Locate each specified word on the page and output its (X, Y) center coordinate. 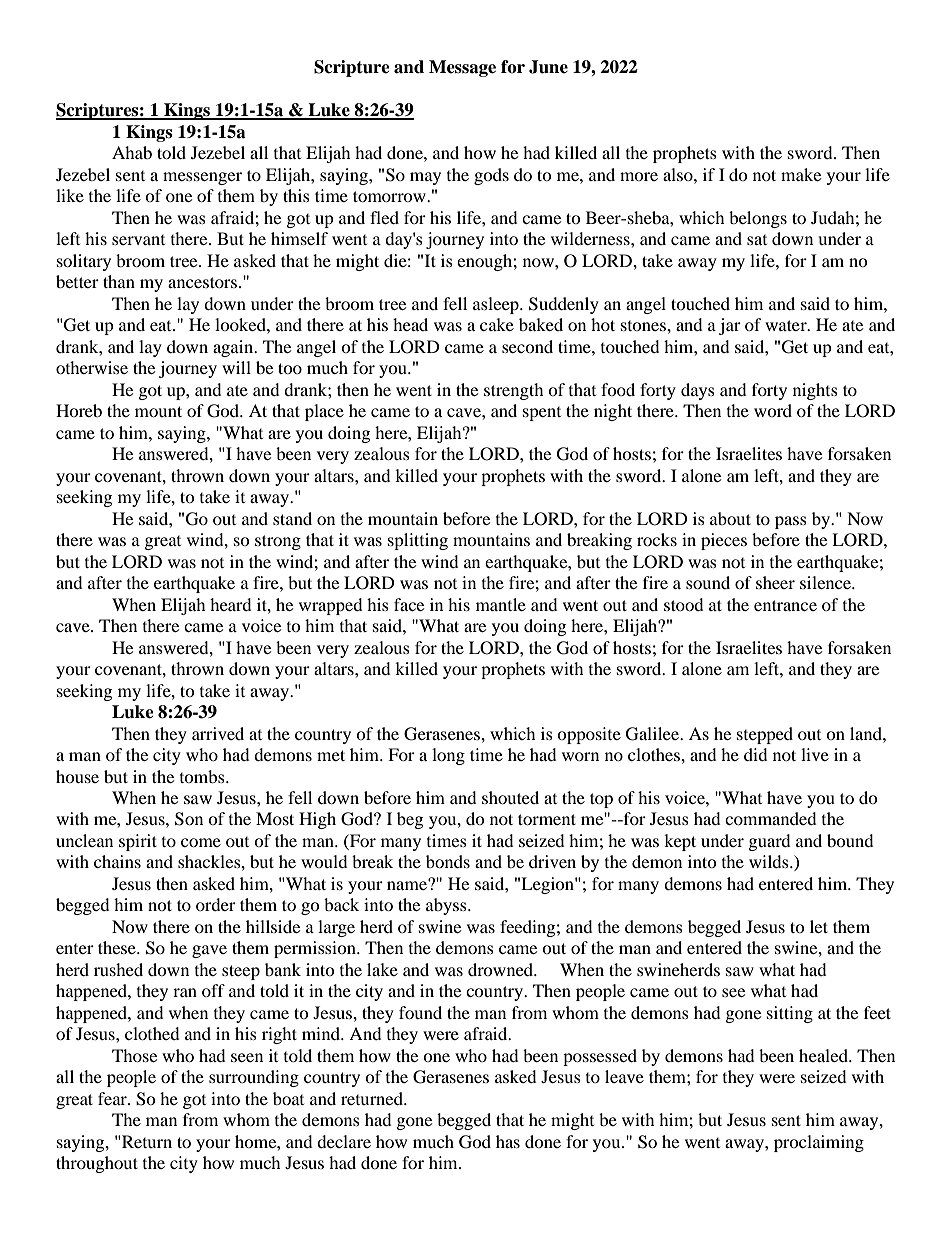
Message (462, 68)
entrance (785, 605)
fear (113, 1098)
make (801, 174)
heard (231, 604)
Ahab (132, 152)
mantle (501, 604)
